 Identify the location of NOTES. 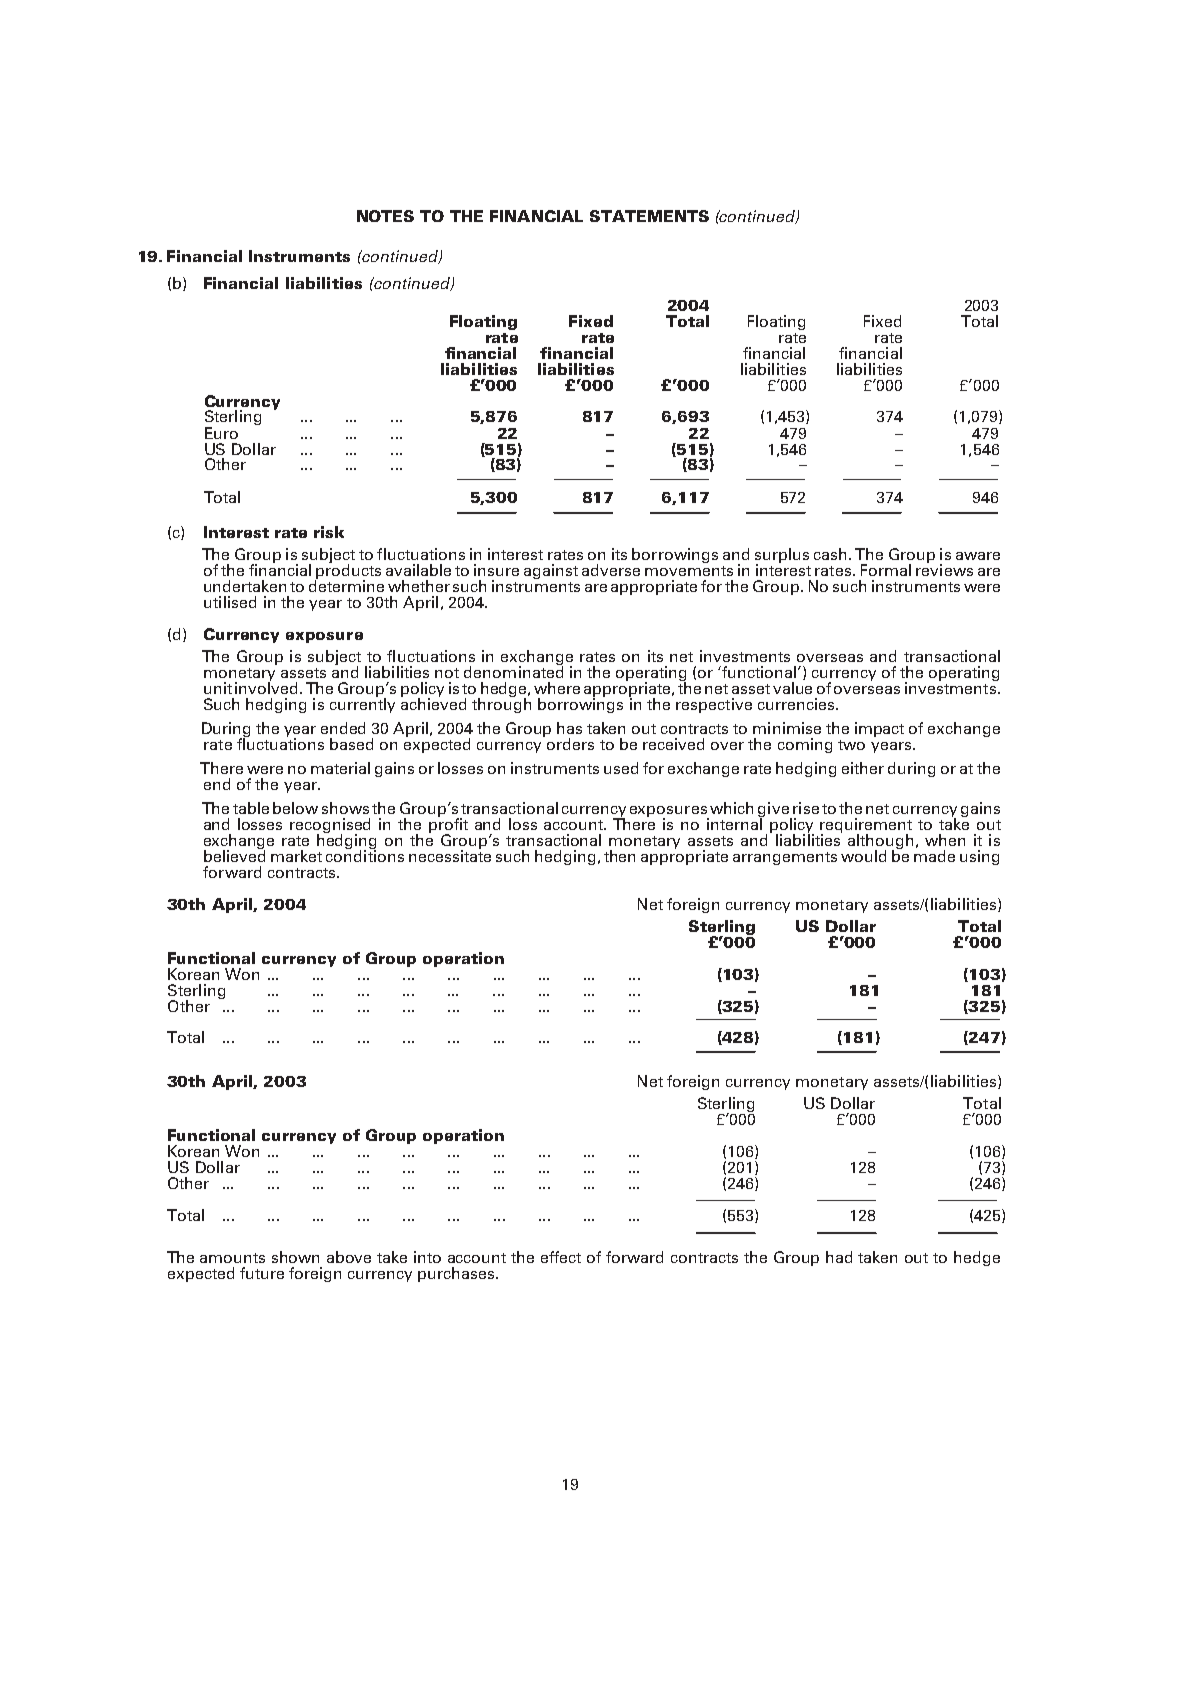
(385, 216).
